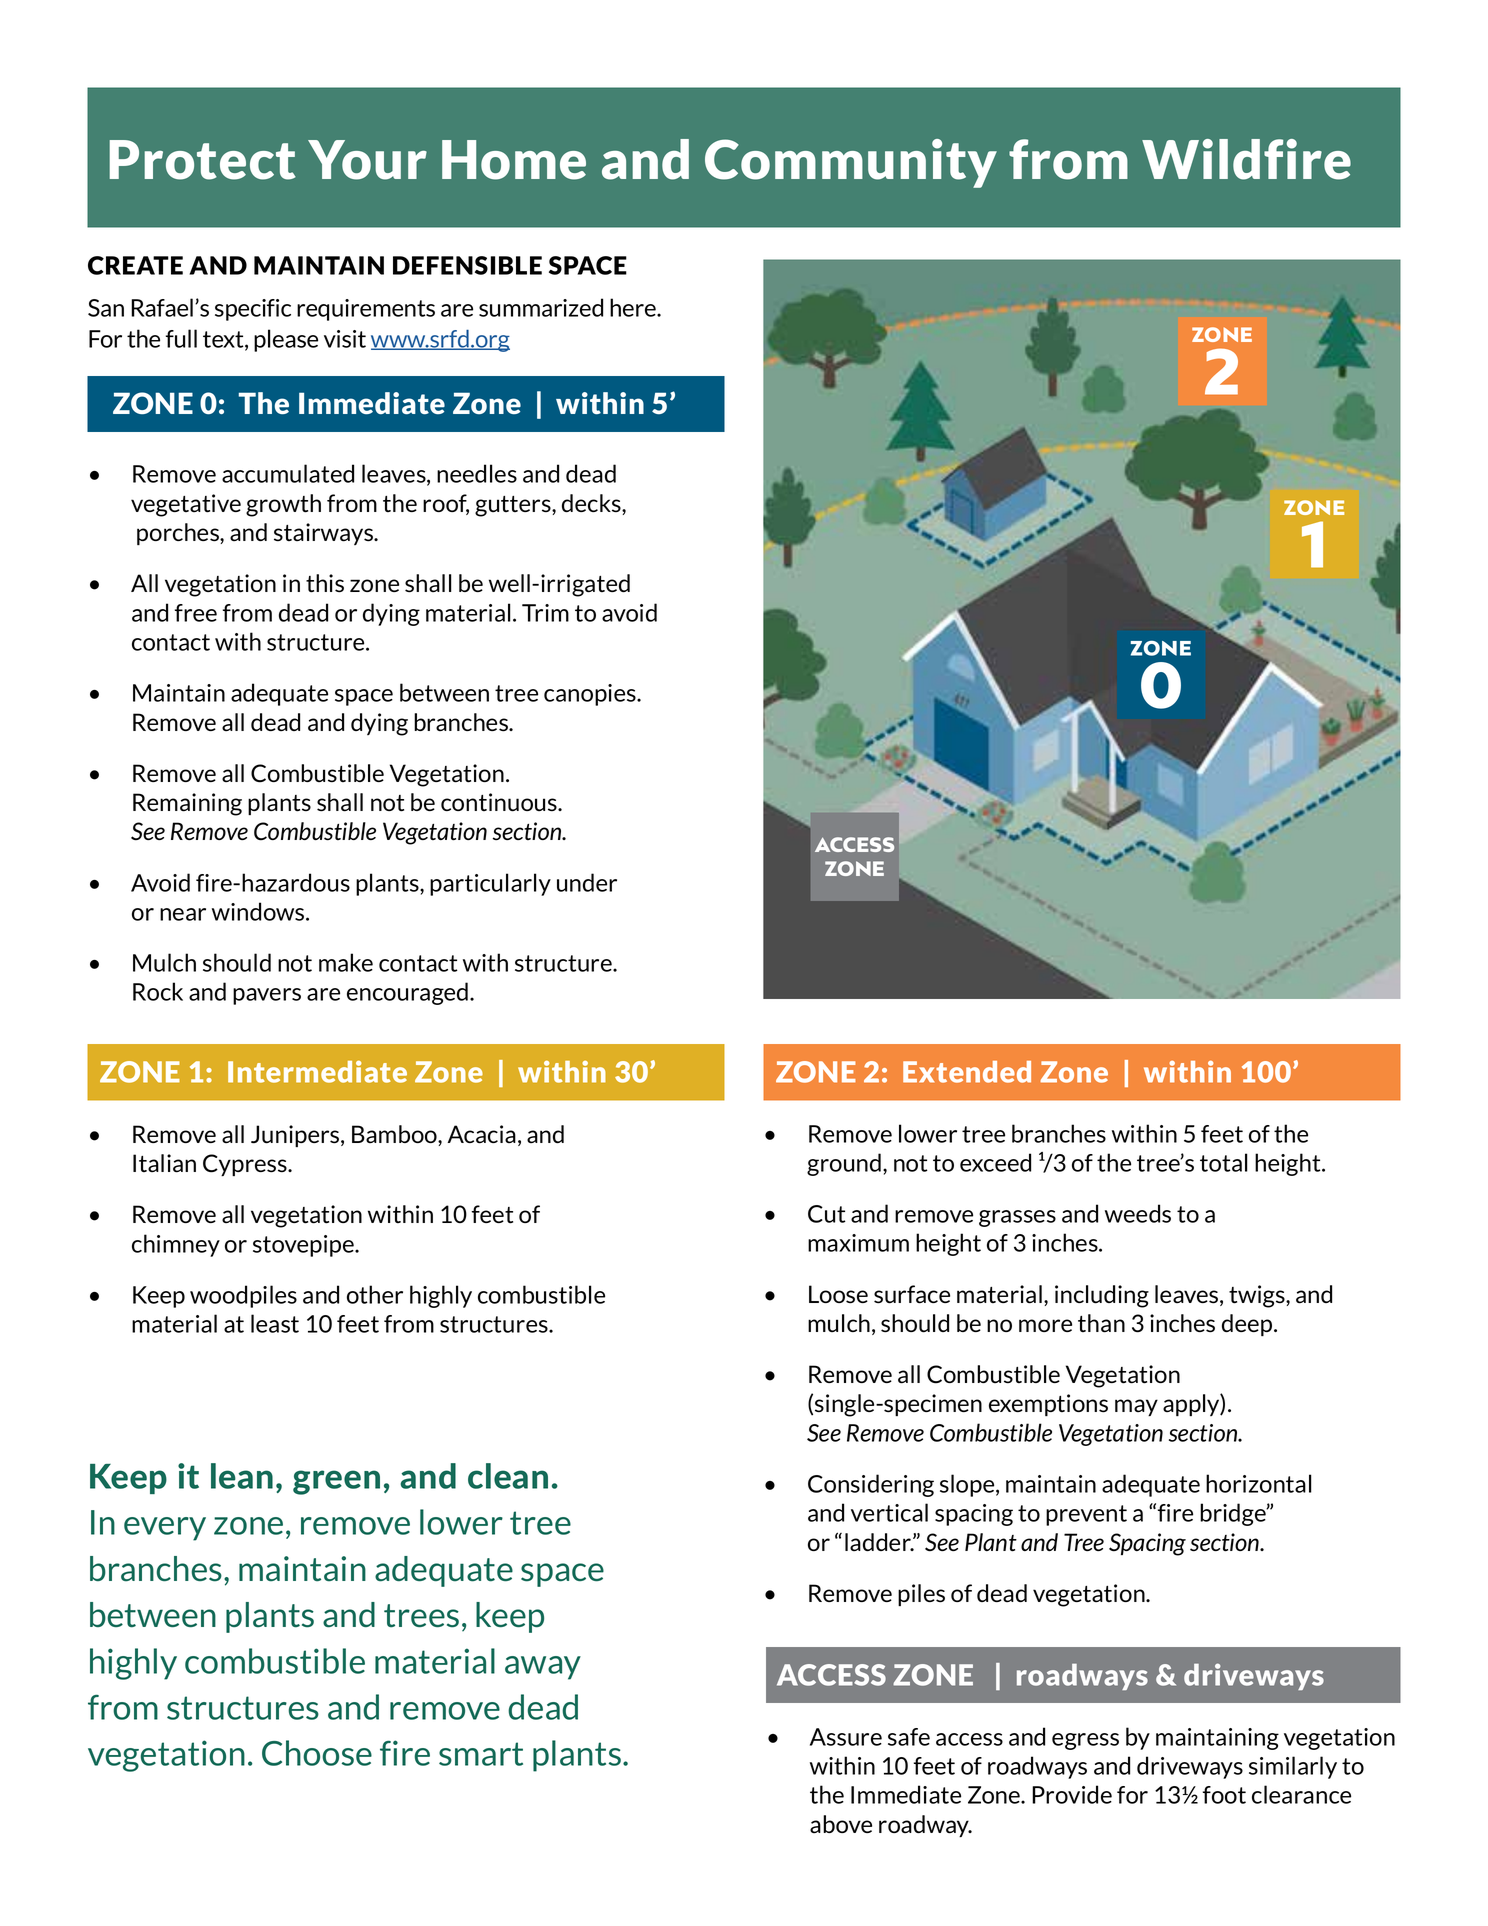 Image resolution: width=1488 pixels, height=1926 pixels. I want to click on may, so click(1136, 1407).
